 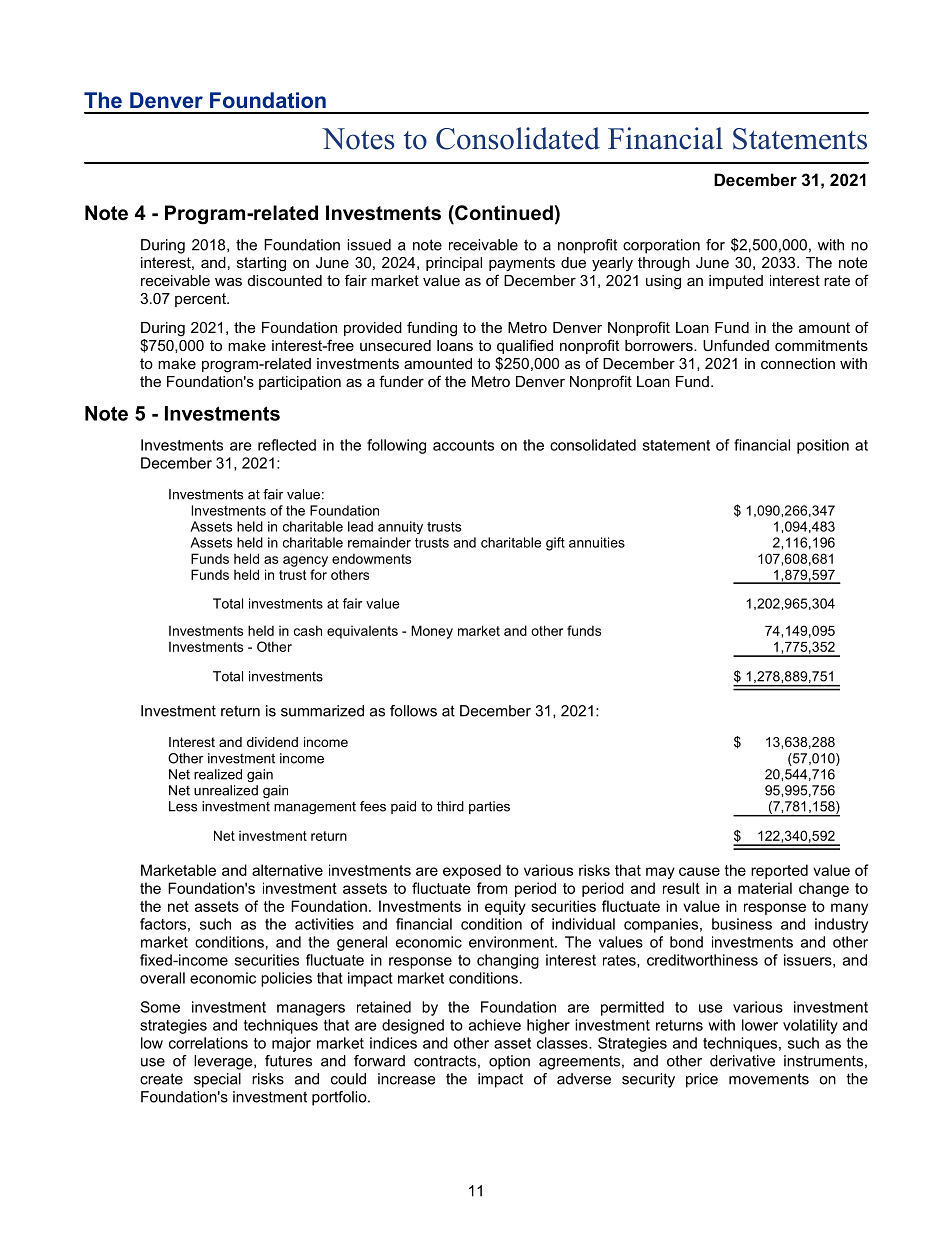 I want to click on annuities, so click(x=597, y=542).
